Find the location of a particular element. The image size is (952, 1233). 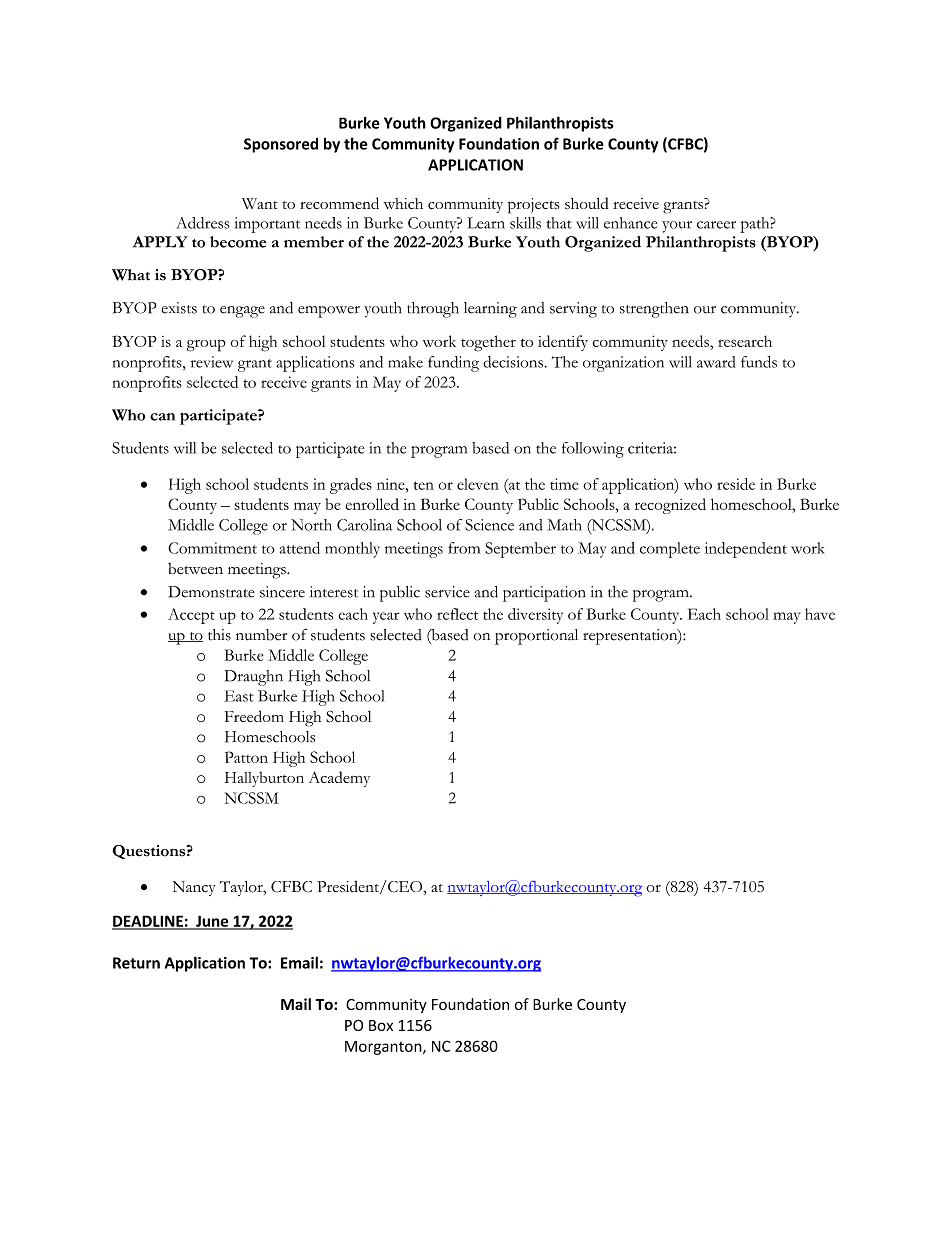

Demonstrate is located at coordinates (211, 592).
